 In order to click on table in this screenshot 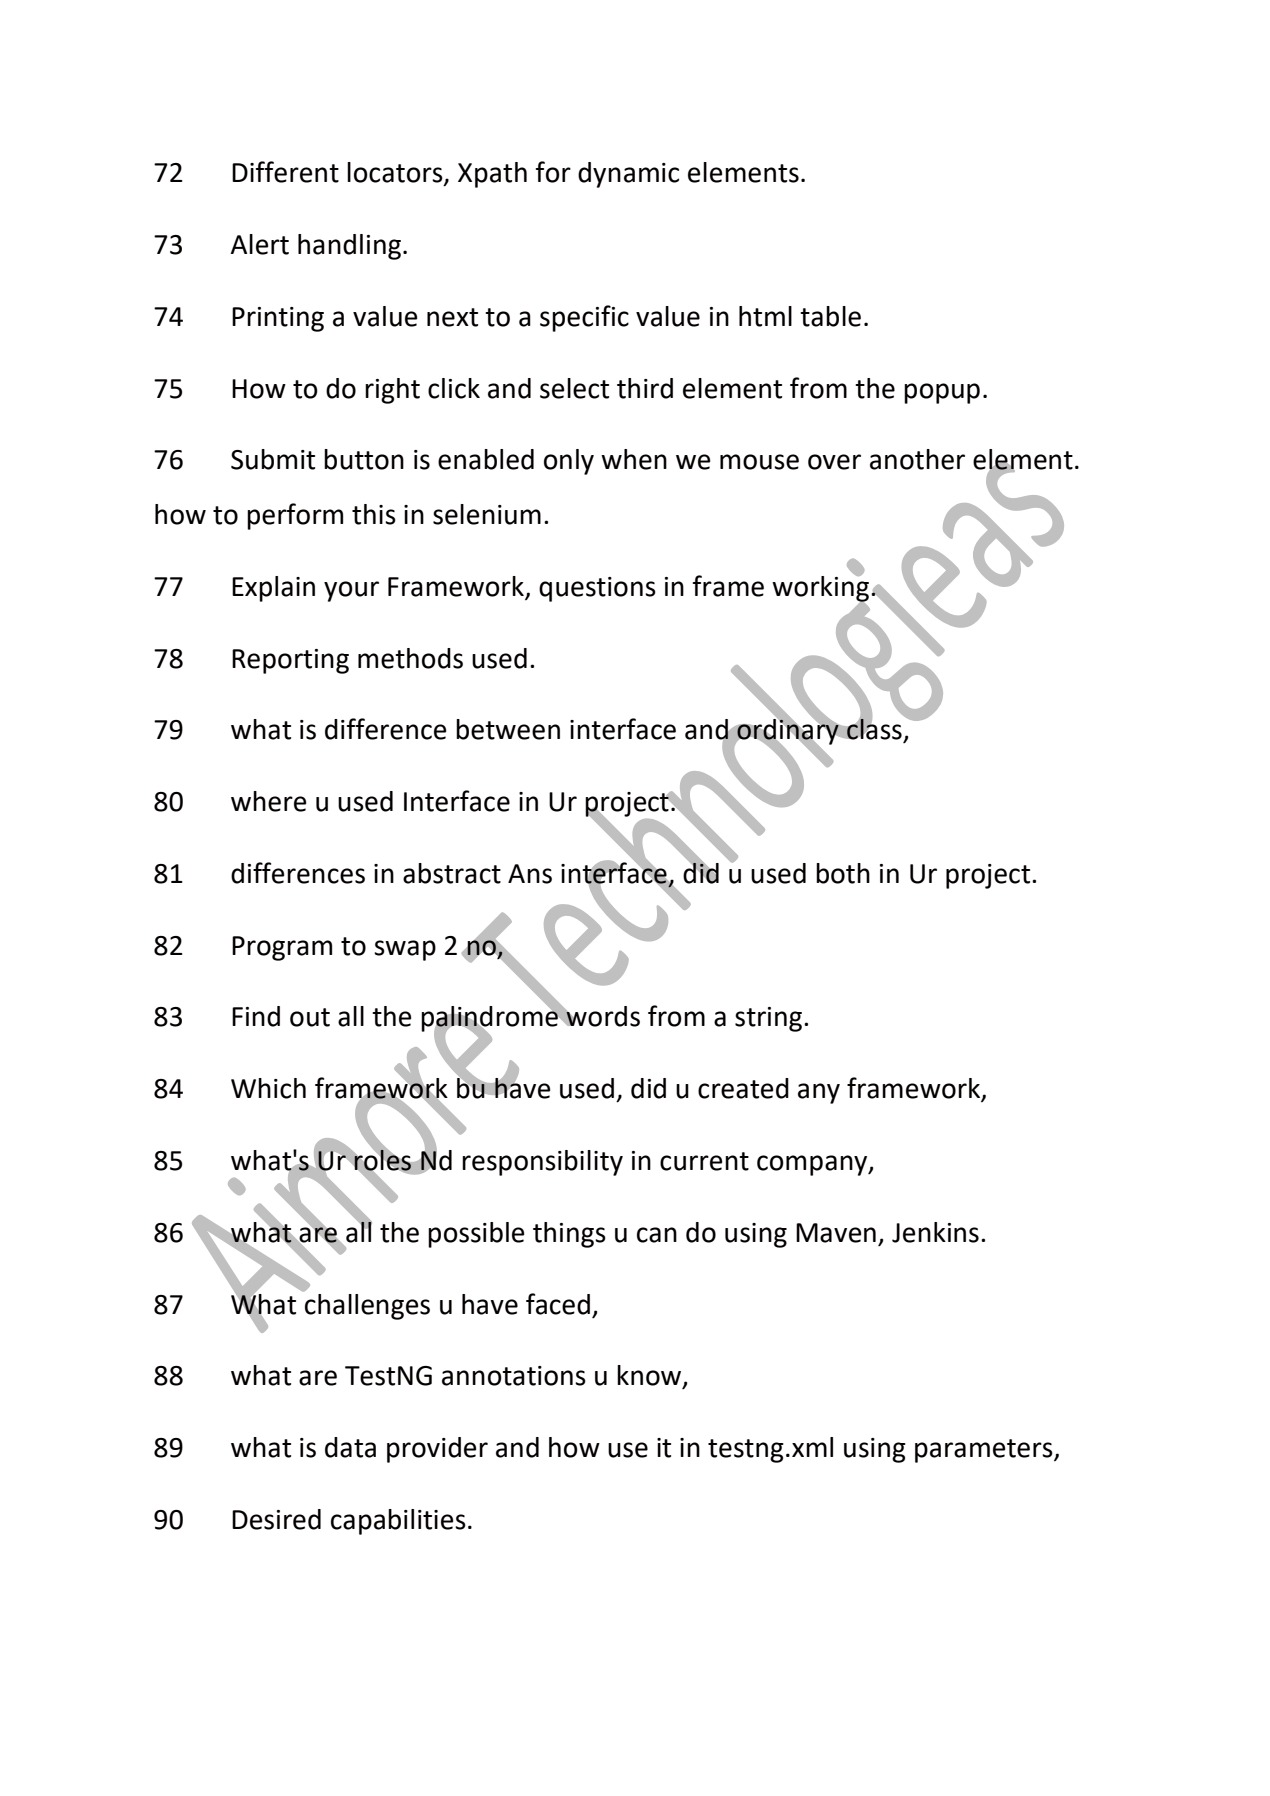, I will do `click(830, 316)`.
